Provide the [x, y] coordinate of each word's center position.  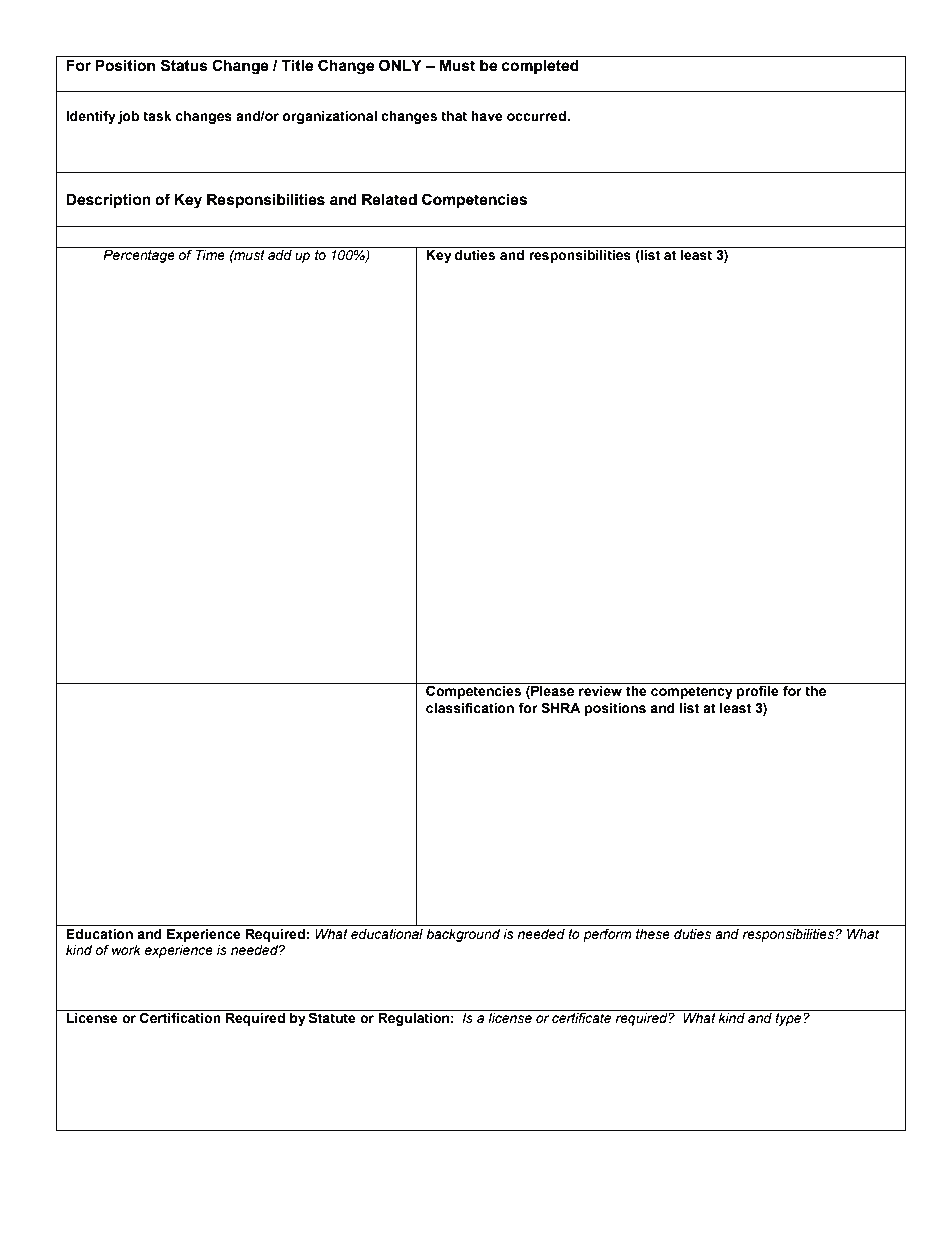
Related [389, 200]
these [653, 934]
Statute [332, 1018]
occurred [537, 116]
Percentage [139, 256]
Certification [180, 1018]
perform [607, 935]
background [463, 935]
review [600, 691]
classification [470, 708]
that [454, 116]
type [789, 1019]
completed [540, 67]
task [157, 116]
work [126, 950]
